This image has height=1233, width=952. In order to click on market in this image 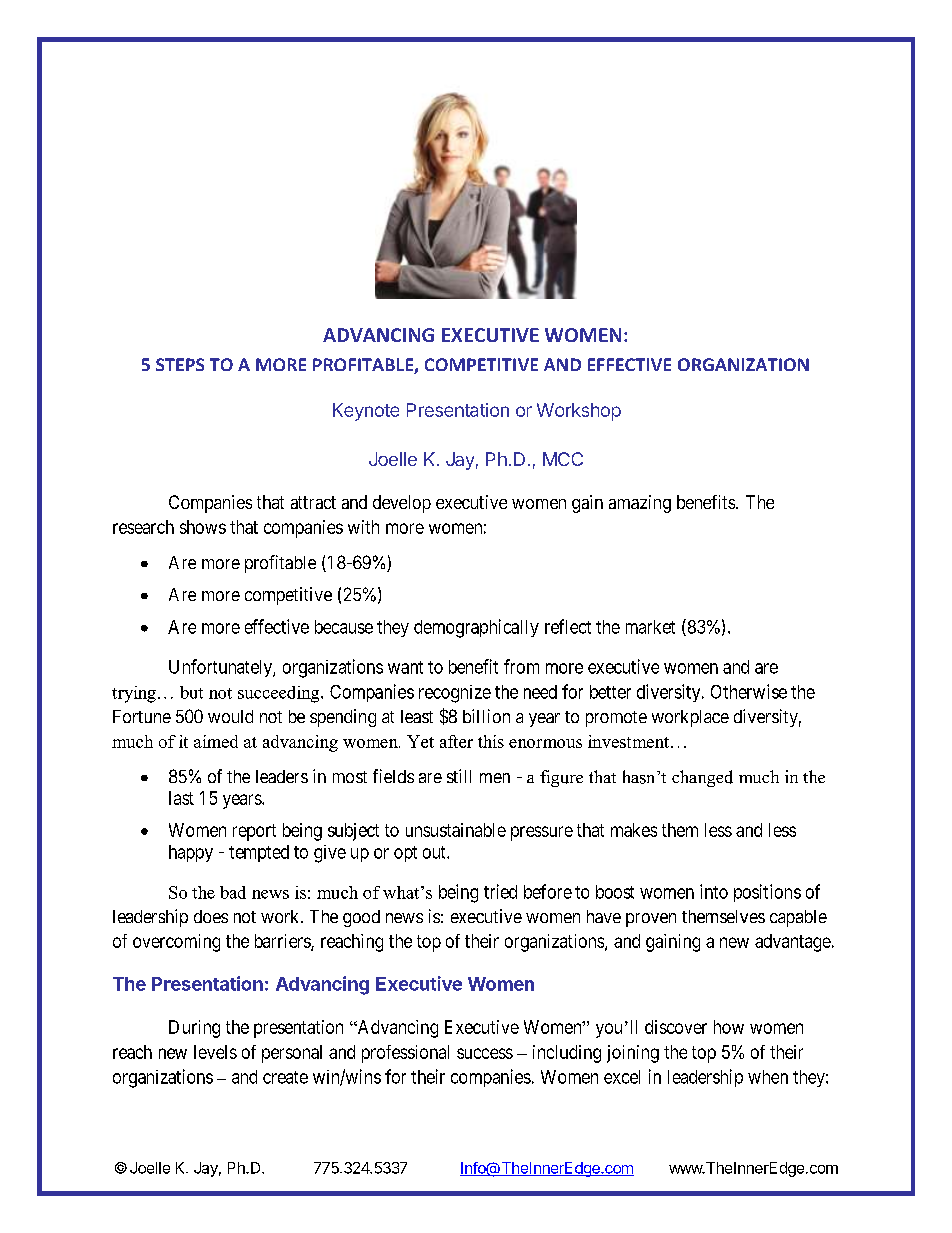, I will do `click(650, 627)`.
